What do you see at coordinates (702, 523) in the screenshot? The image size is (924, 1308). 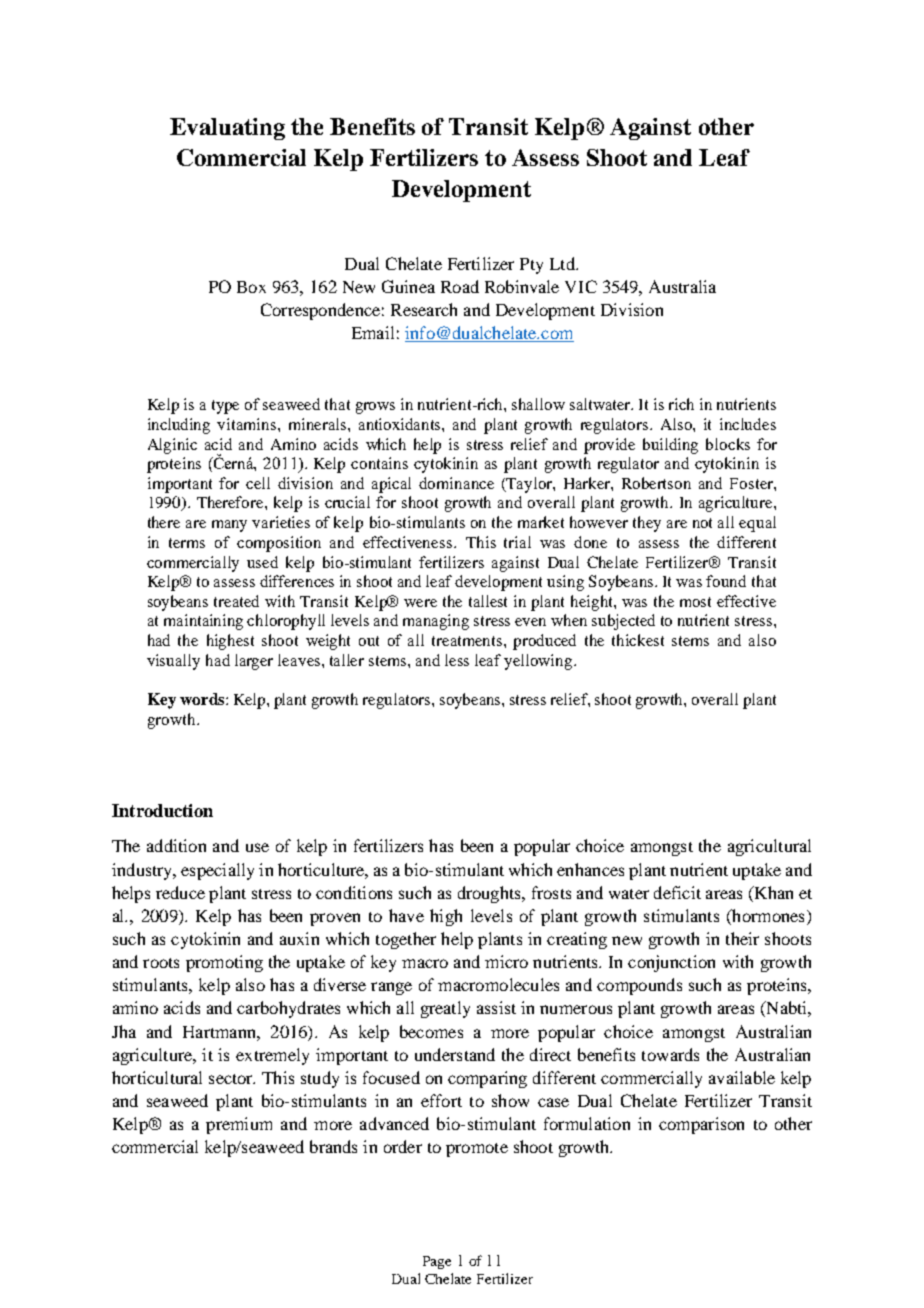 I see `not` at bounding box center [702, 523].
